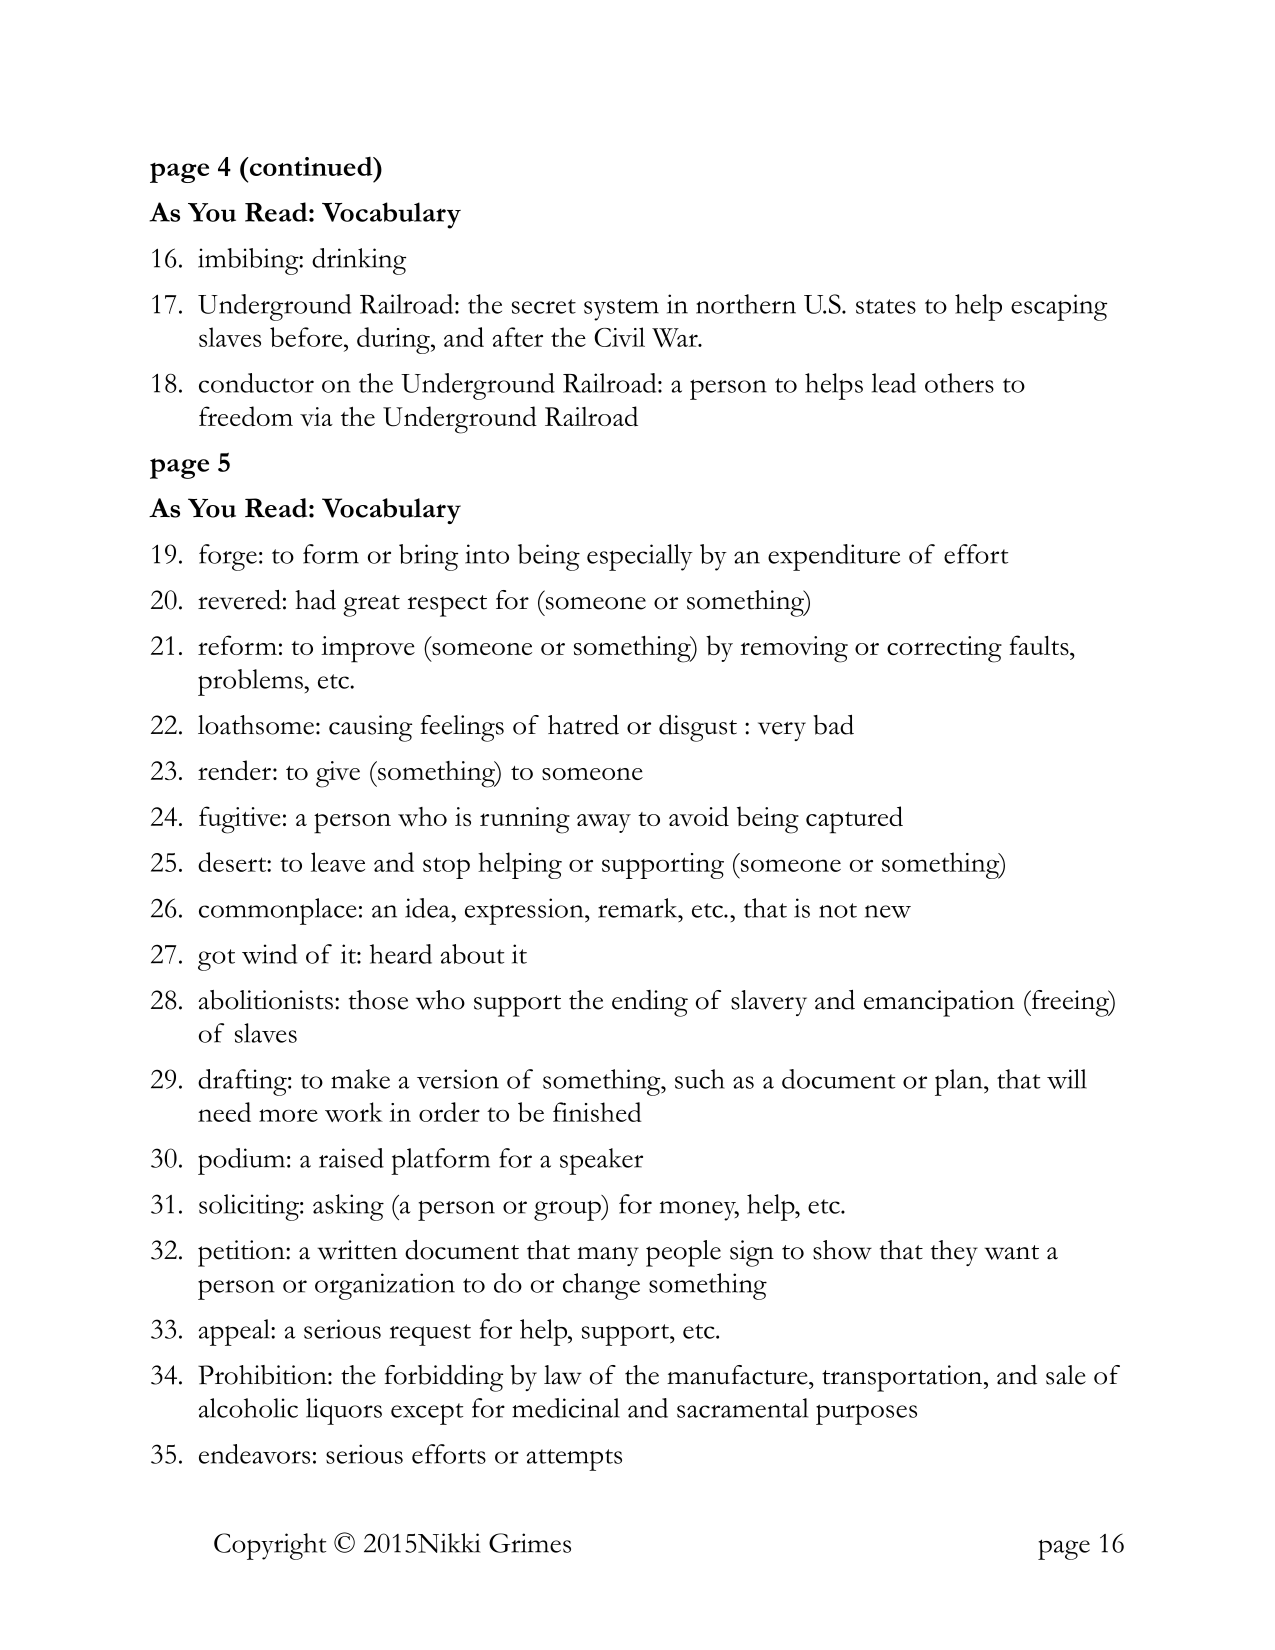 The image size is (1275, 1650). Describe the element at coordinates (621, 310) in the screenshot. I see `system` at that location.
